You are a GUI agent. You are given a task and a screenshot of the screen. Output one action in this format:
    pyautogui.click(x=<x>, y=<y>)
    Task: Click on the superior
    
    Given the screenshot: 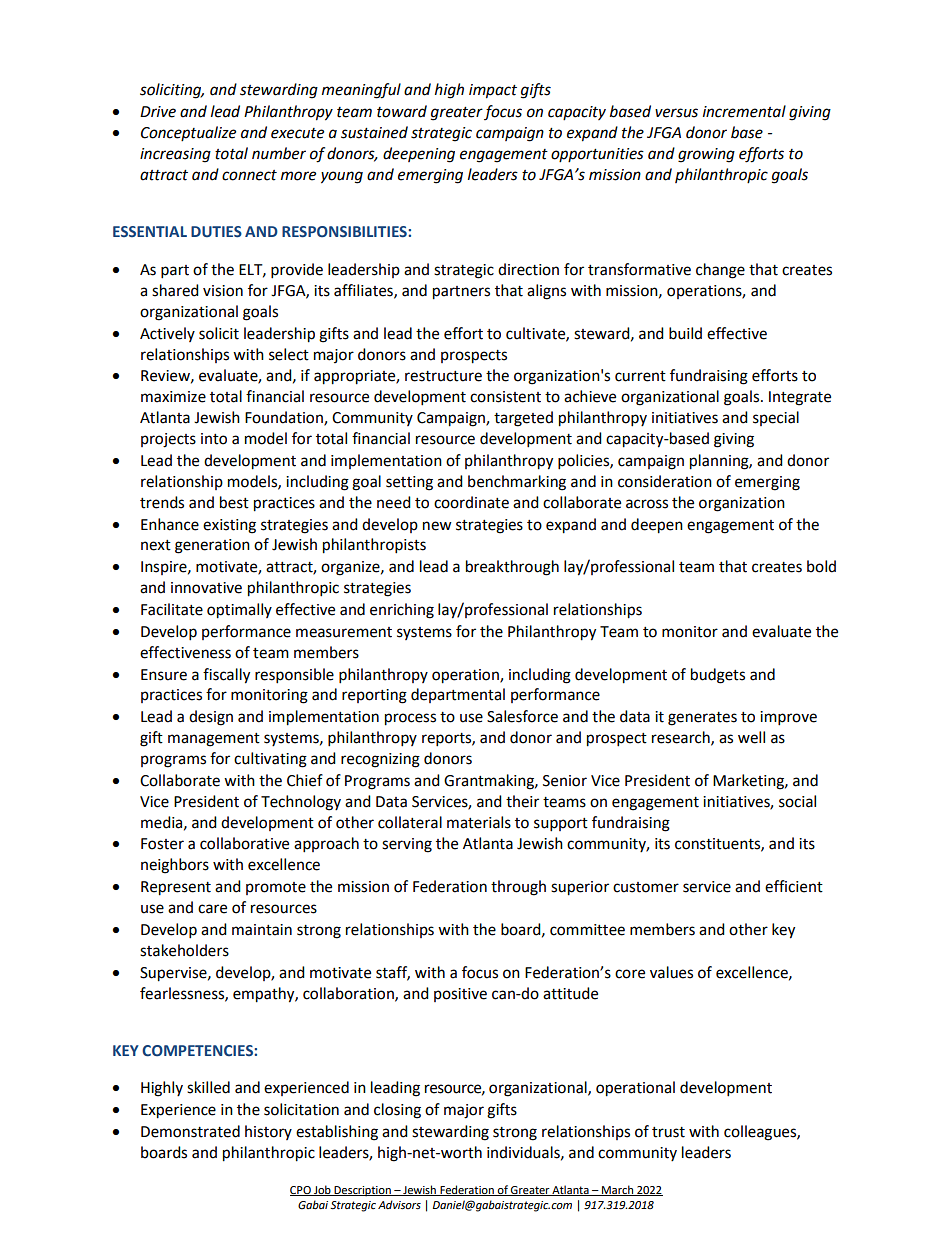 What is the action you would take?
    pyautogui.click(x=580, y=888)
